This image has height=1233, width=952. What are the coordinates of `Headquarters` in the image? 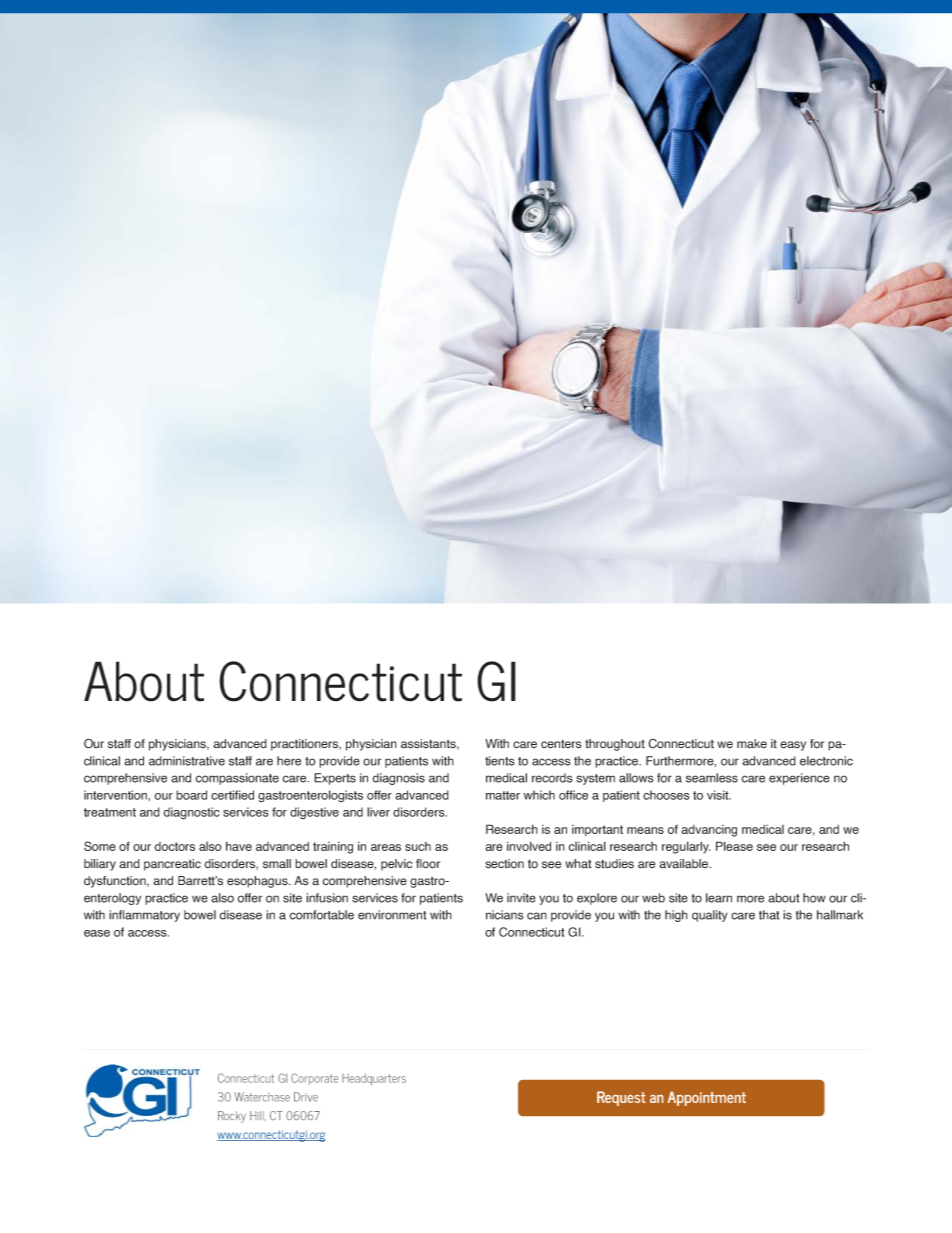 It's located at (374, 1079).
